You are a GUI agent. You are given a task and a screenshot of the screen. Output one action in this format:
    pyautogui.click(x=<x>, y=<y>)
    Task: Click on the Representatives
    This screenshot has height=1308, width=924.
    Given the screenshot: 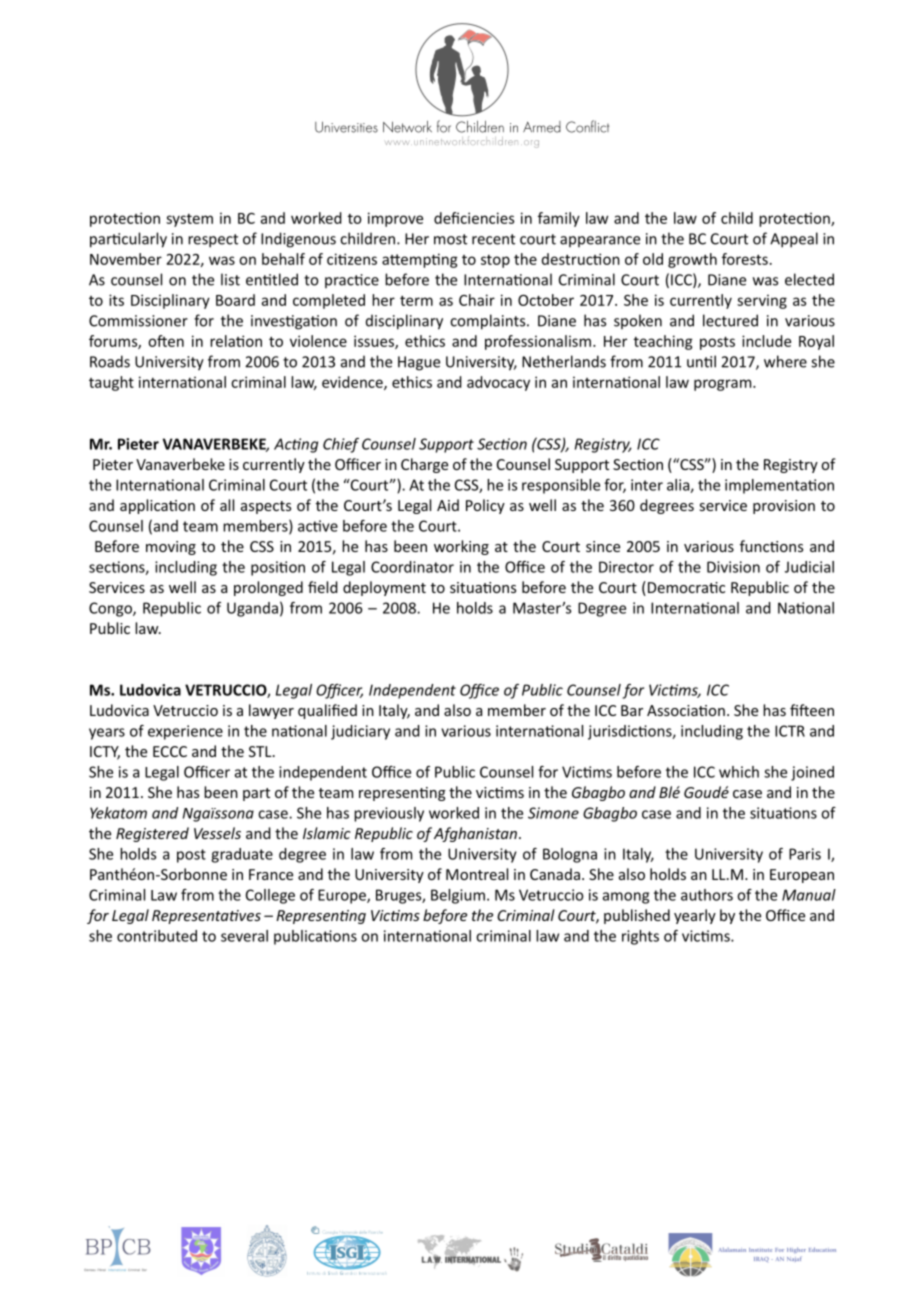 What is the action you would take?
    pyautogui.click(x=206, y=917)
